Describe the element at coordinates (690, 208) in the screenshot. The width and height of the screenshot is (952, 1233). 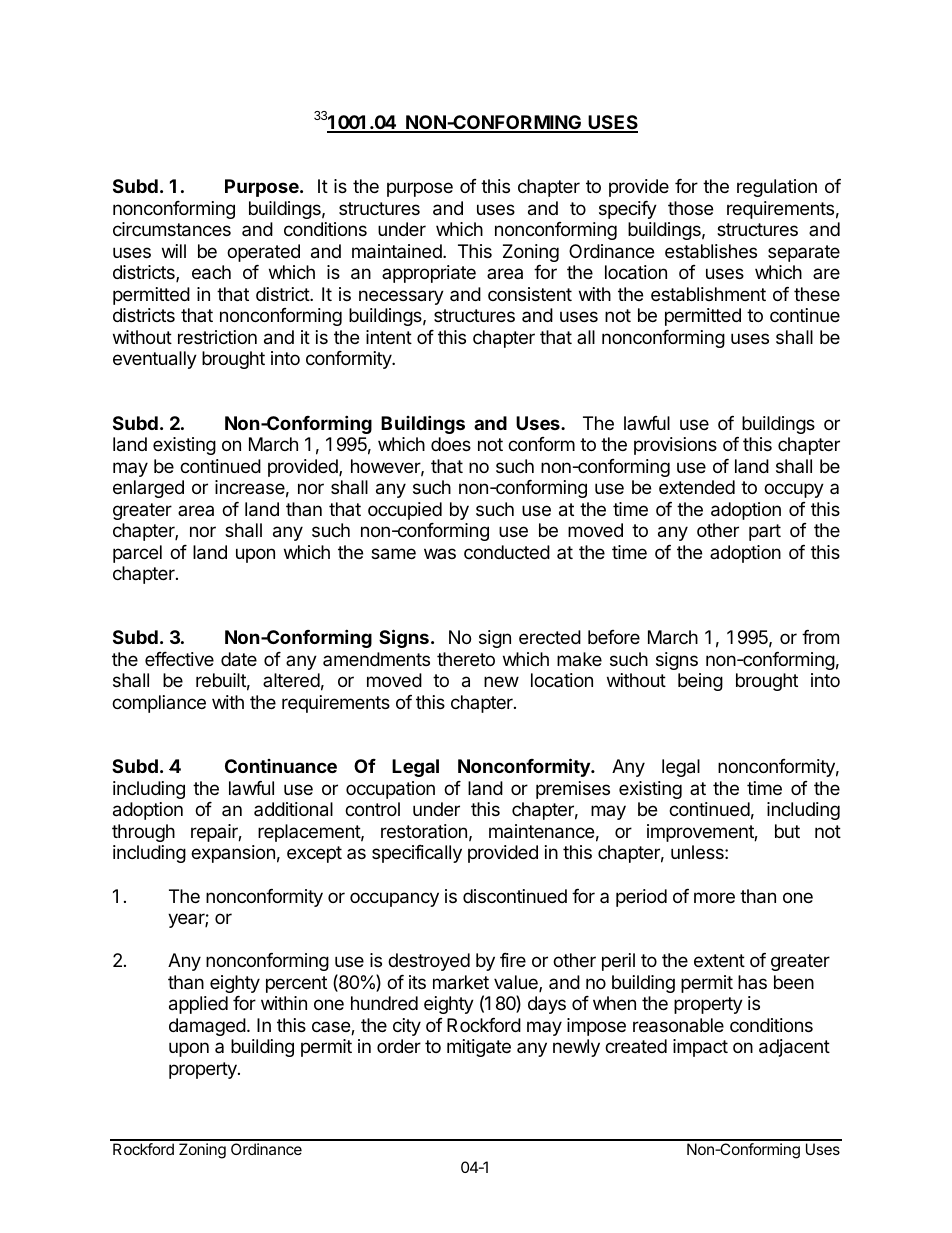
I see `those` at that location.
